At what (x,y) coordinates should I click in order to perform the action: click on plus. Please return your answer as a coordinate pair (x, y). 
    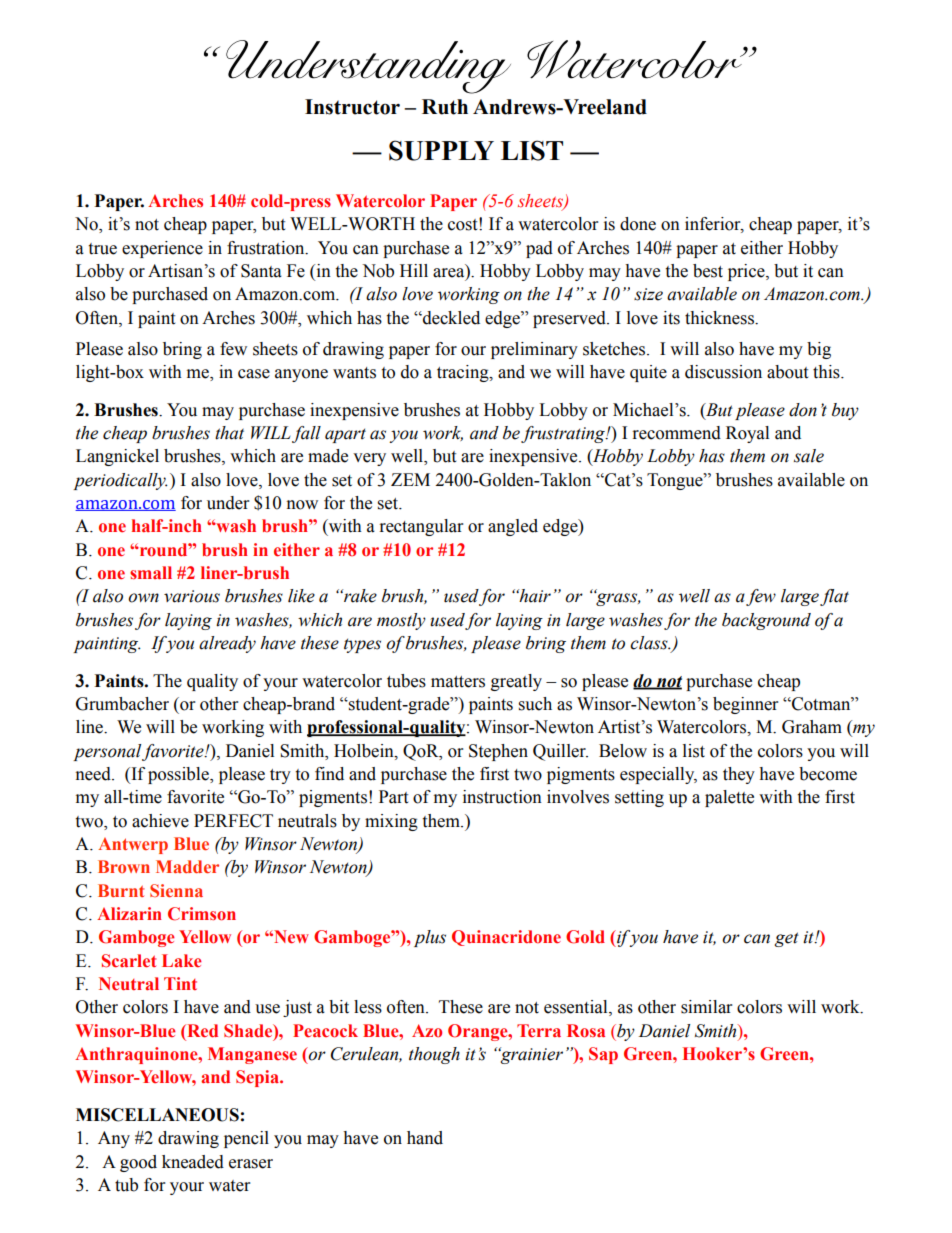
    Looking at the image, I should click on (430, 938).
